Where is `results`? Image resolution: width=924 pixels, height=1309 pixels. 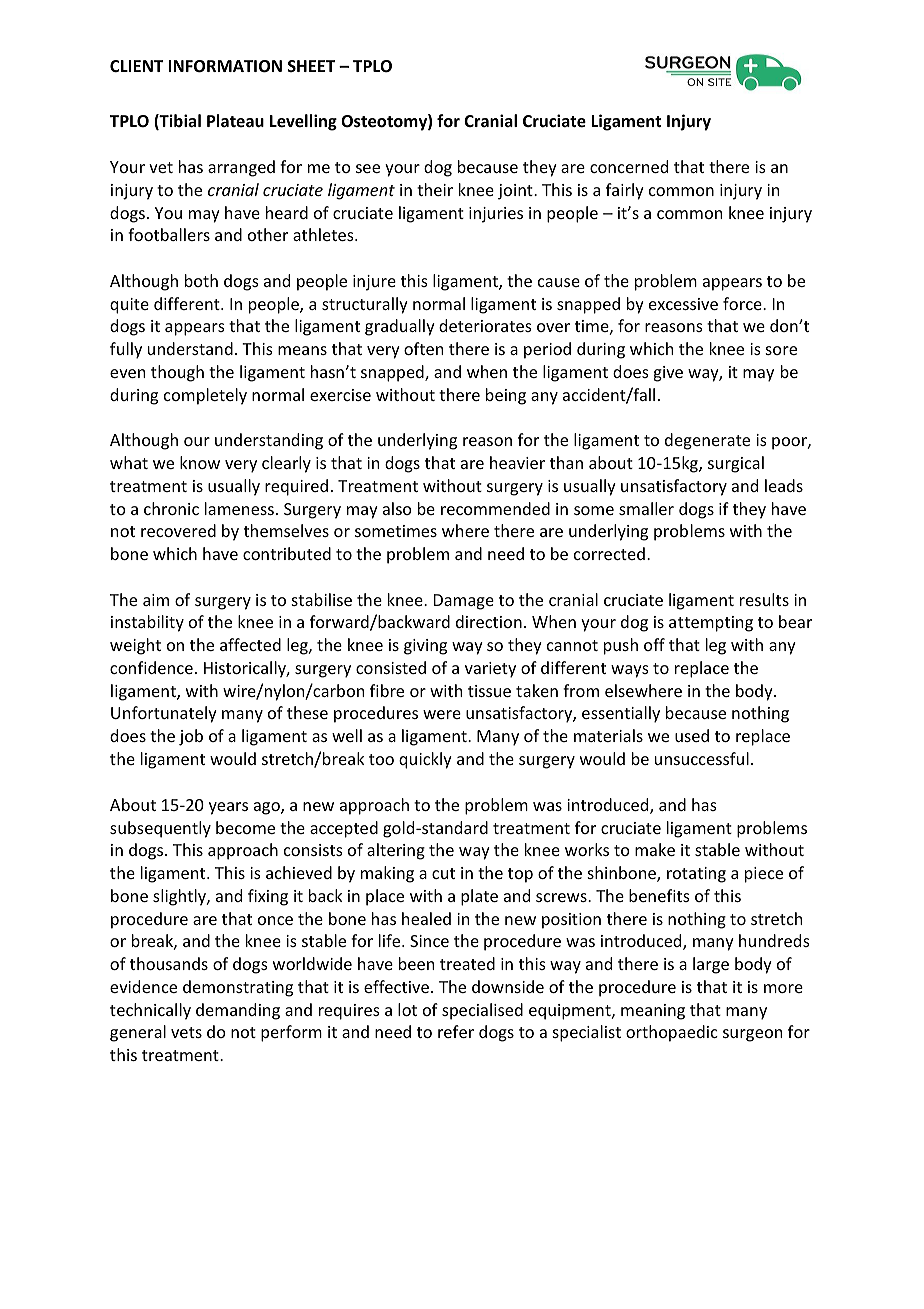 results is located at coordinates (764, 599).
